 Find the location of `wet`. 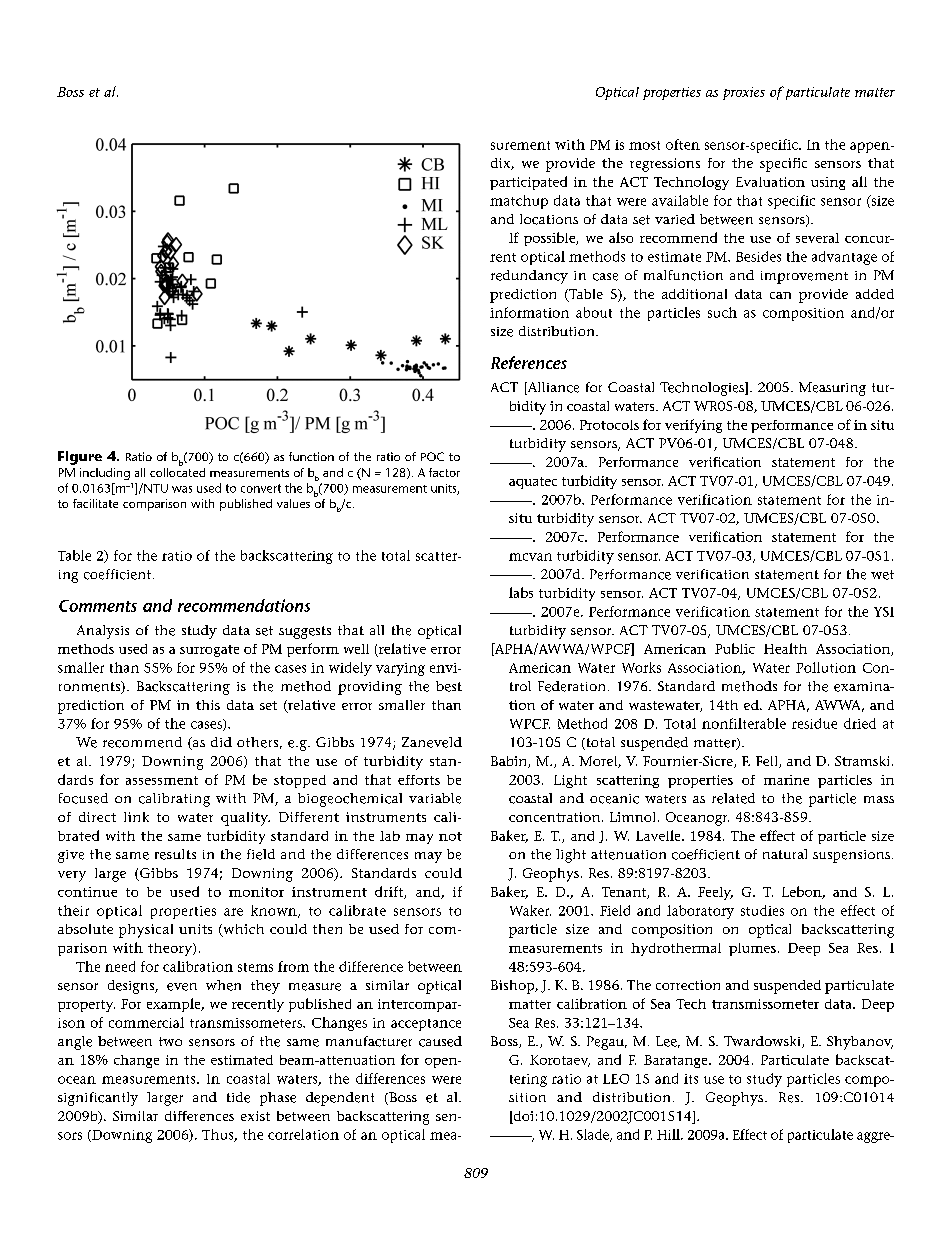

wet is located at coordinates (882, 575).
